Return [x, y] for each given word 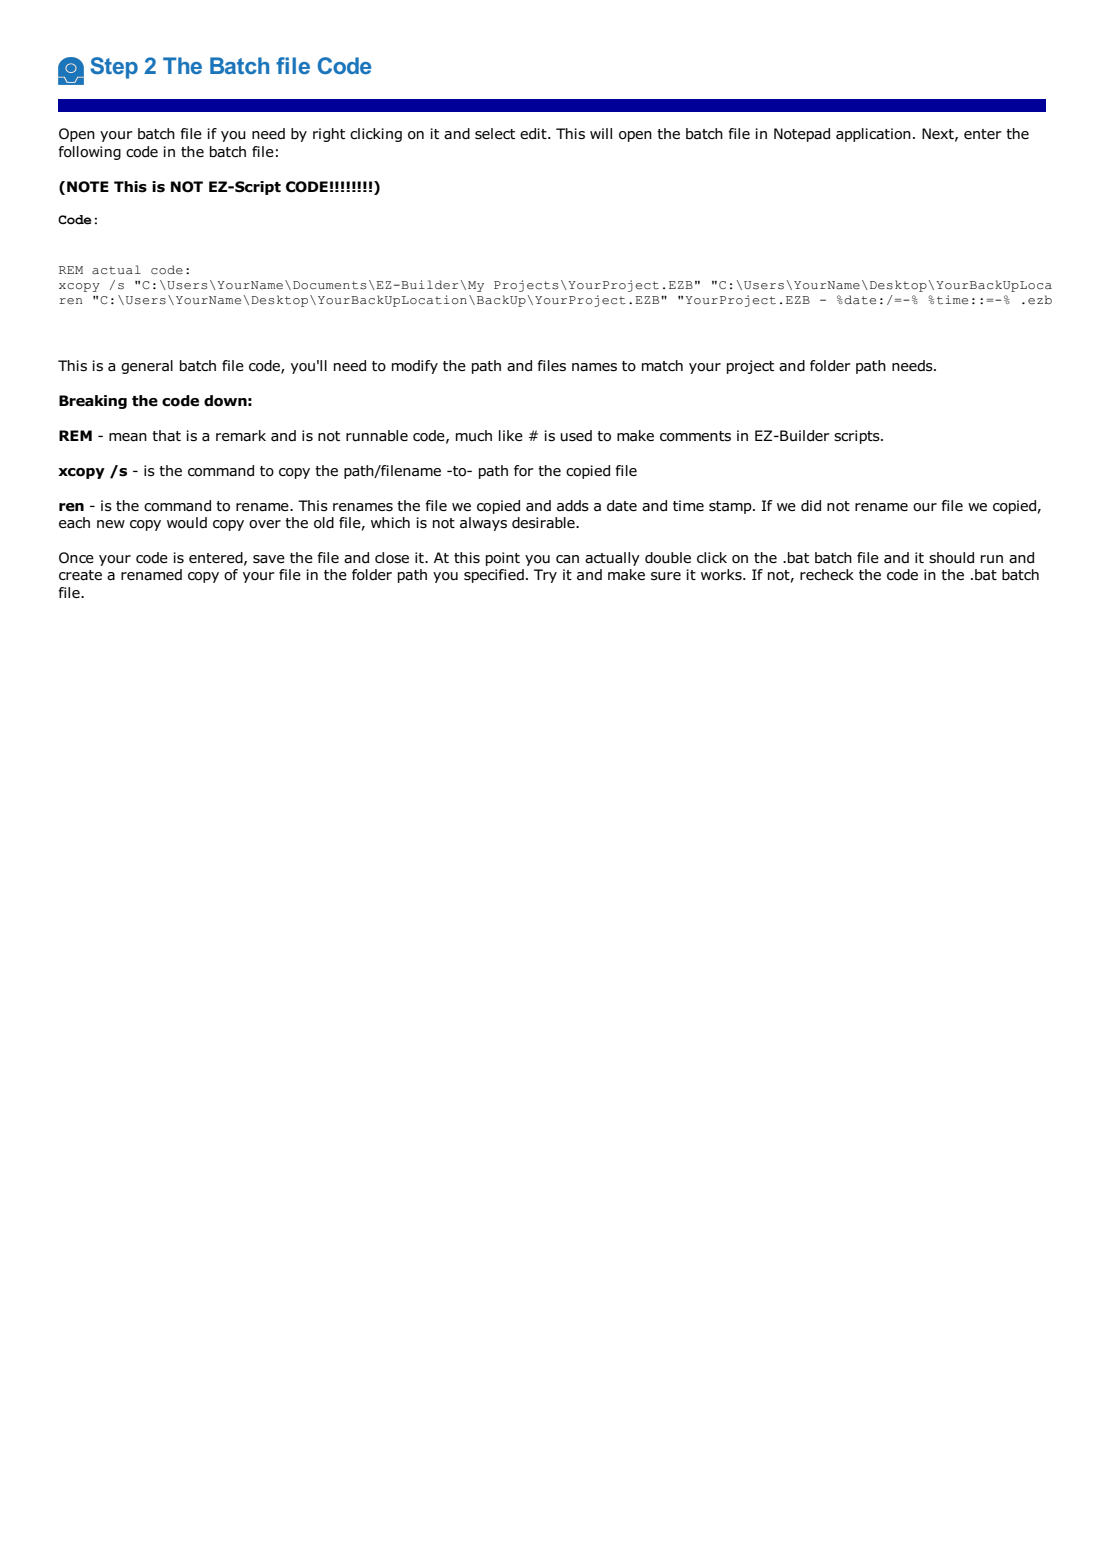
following [89, 153]
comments [695, 436]
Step [114, 68]
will [601, 133]
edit [534, 133]
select [495, 133]
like [511, 435]
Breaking [93, 402]
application [873, 135]
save [269, 559]
